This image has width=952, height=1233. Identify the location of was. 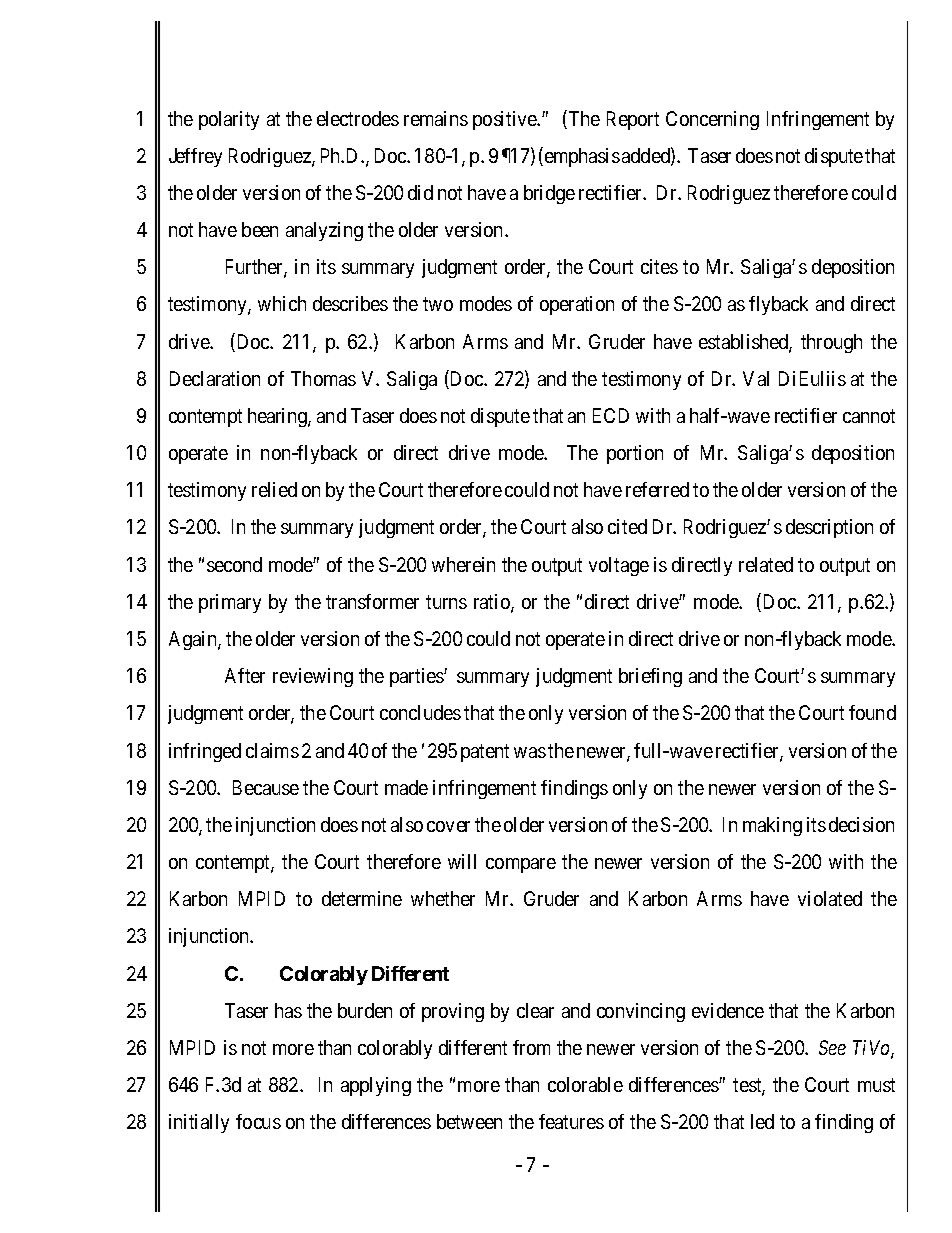
(530, 752).
